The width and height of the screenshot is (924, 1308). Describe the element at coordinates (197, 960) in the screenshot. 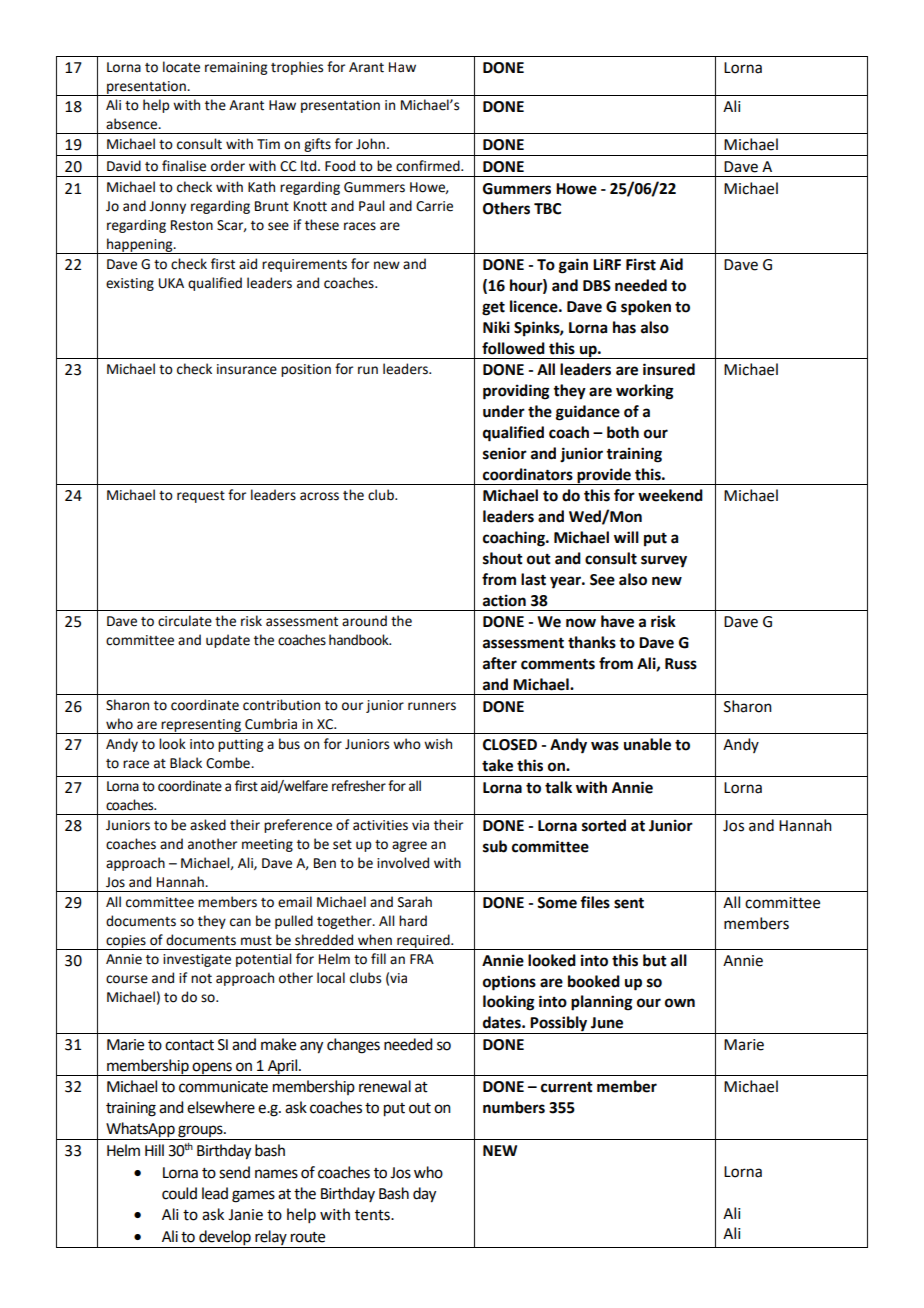

I see `investigate` at that location.
